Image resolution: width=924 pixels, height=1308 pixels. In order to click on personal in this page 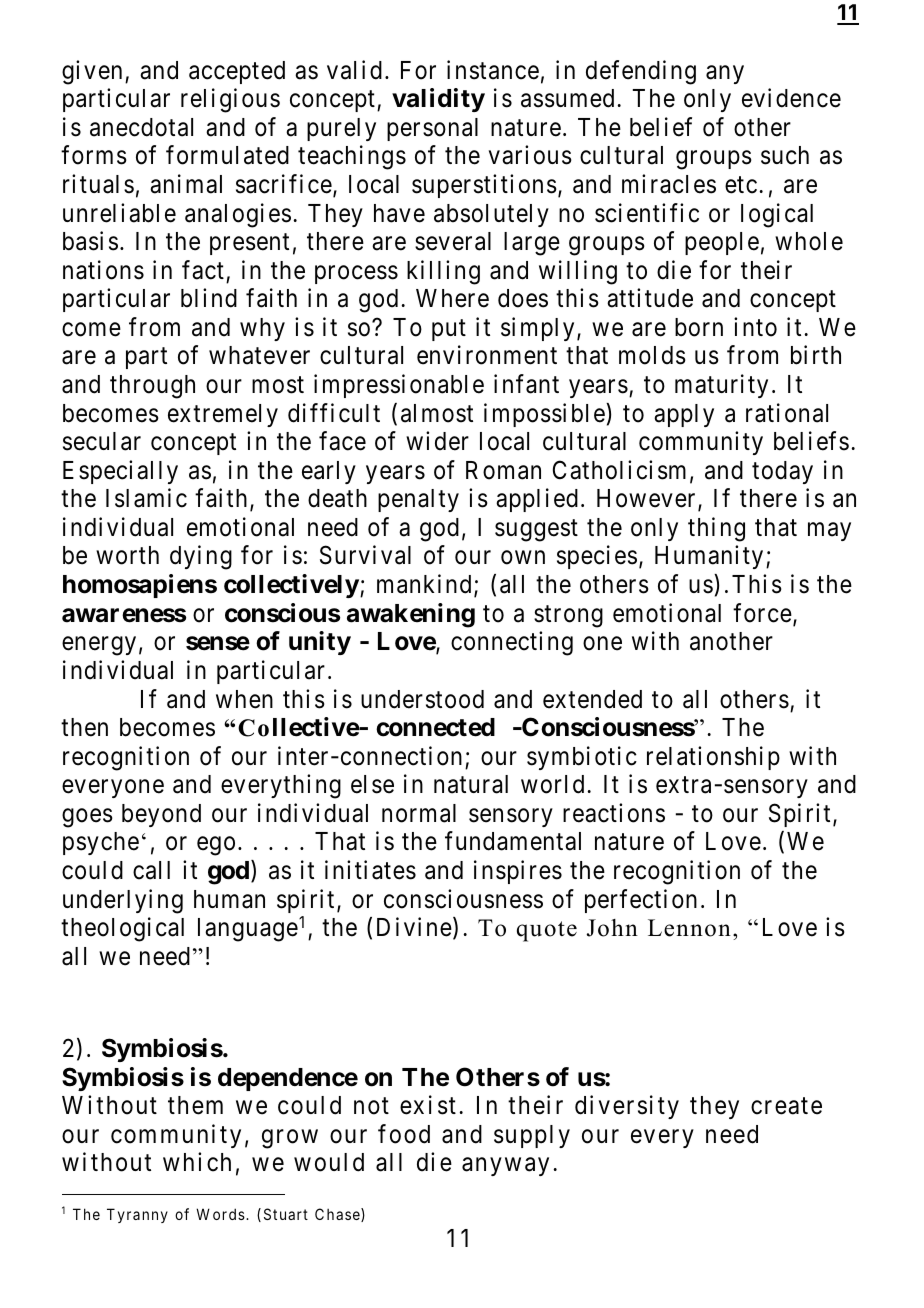, I will do `click(432, 129)`.
